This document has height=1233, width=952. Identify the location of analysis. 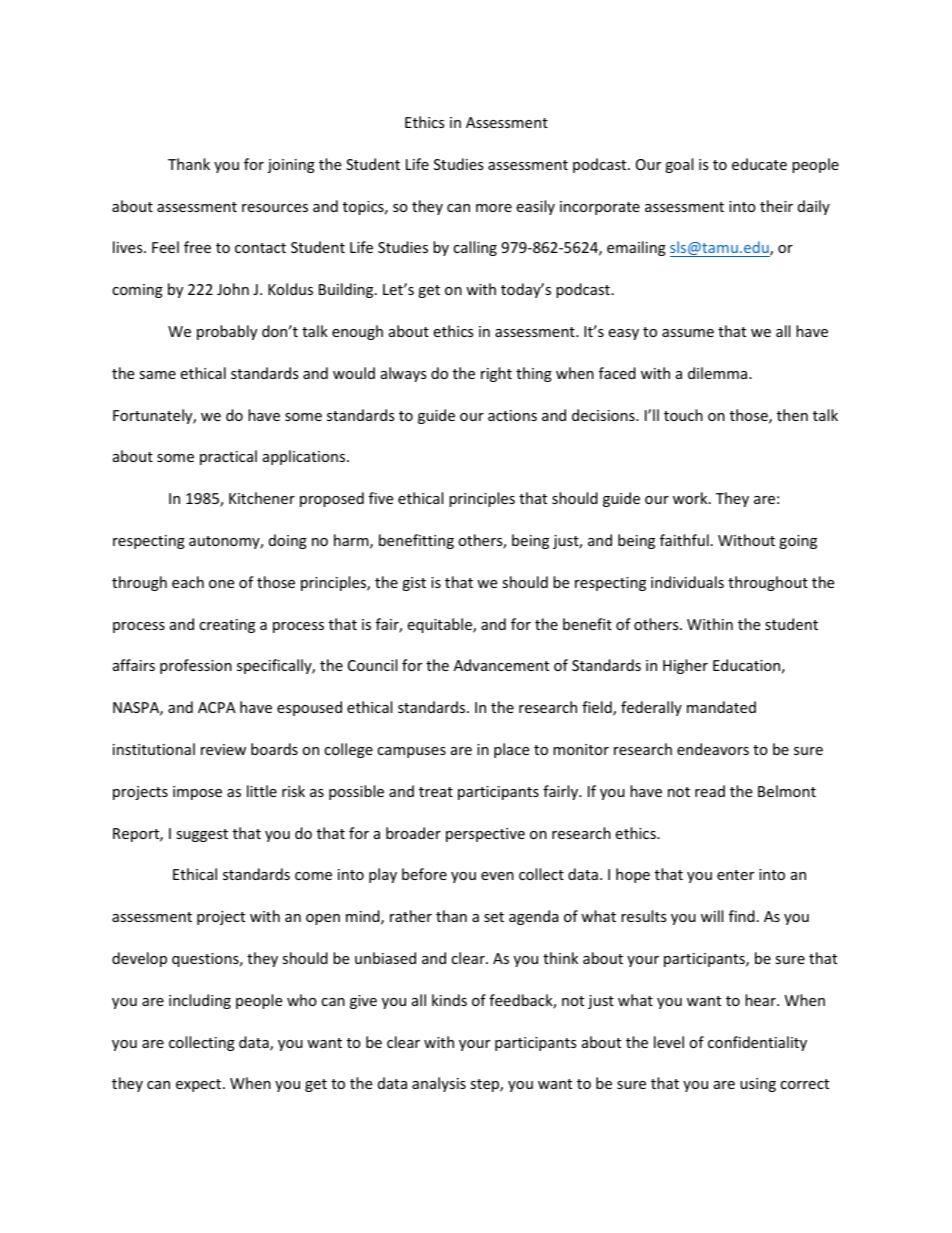
(439, 1084).
